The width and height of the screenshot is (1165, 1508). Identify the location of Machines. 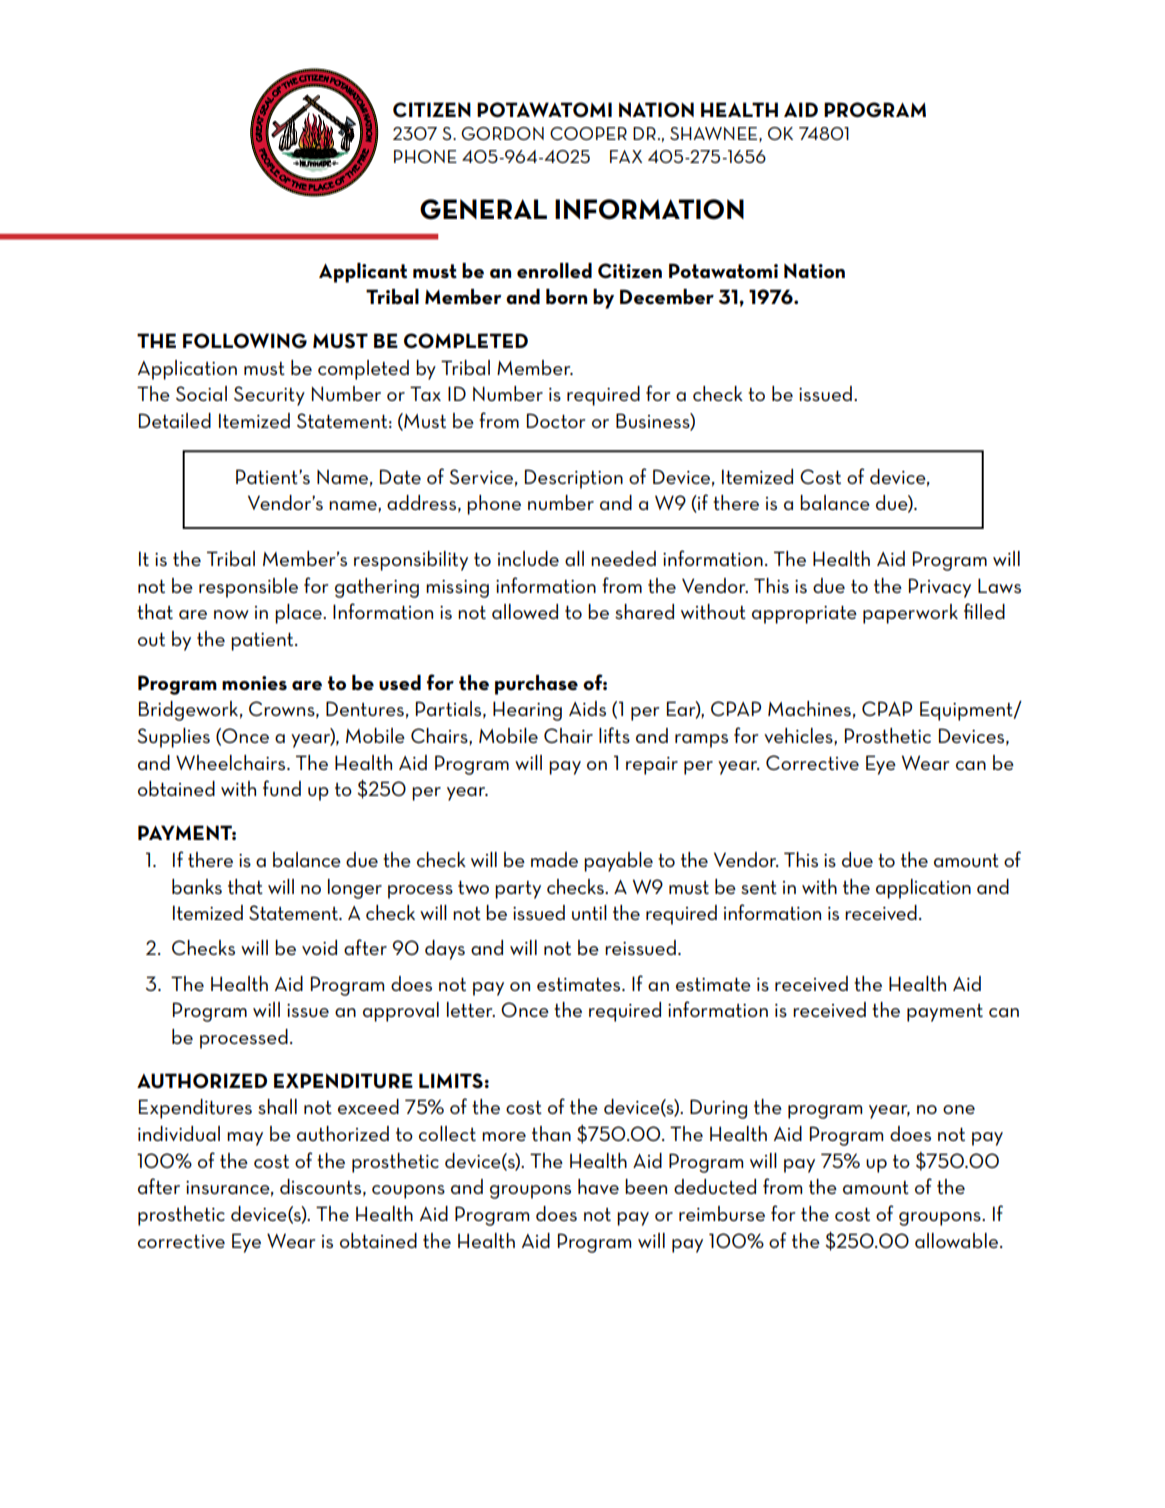
(809, 708).
